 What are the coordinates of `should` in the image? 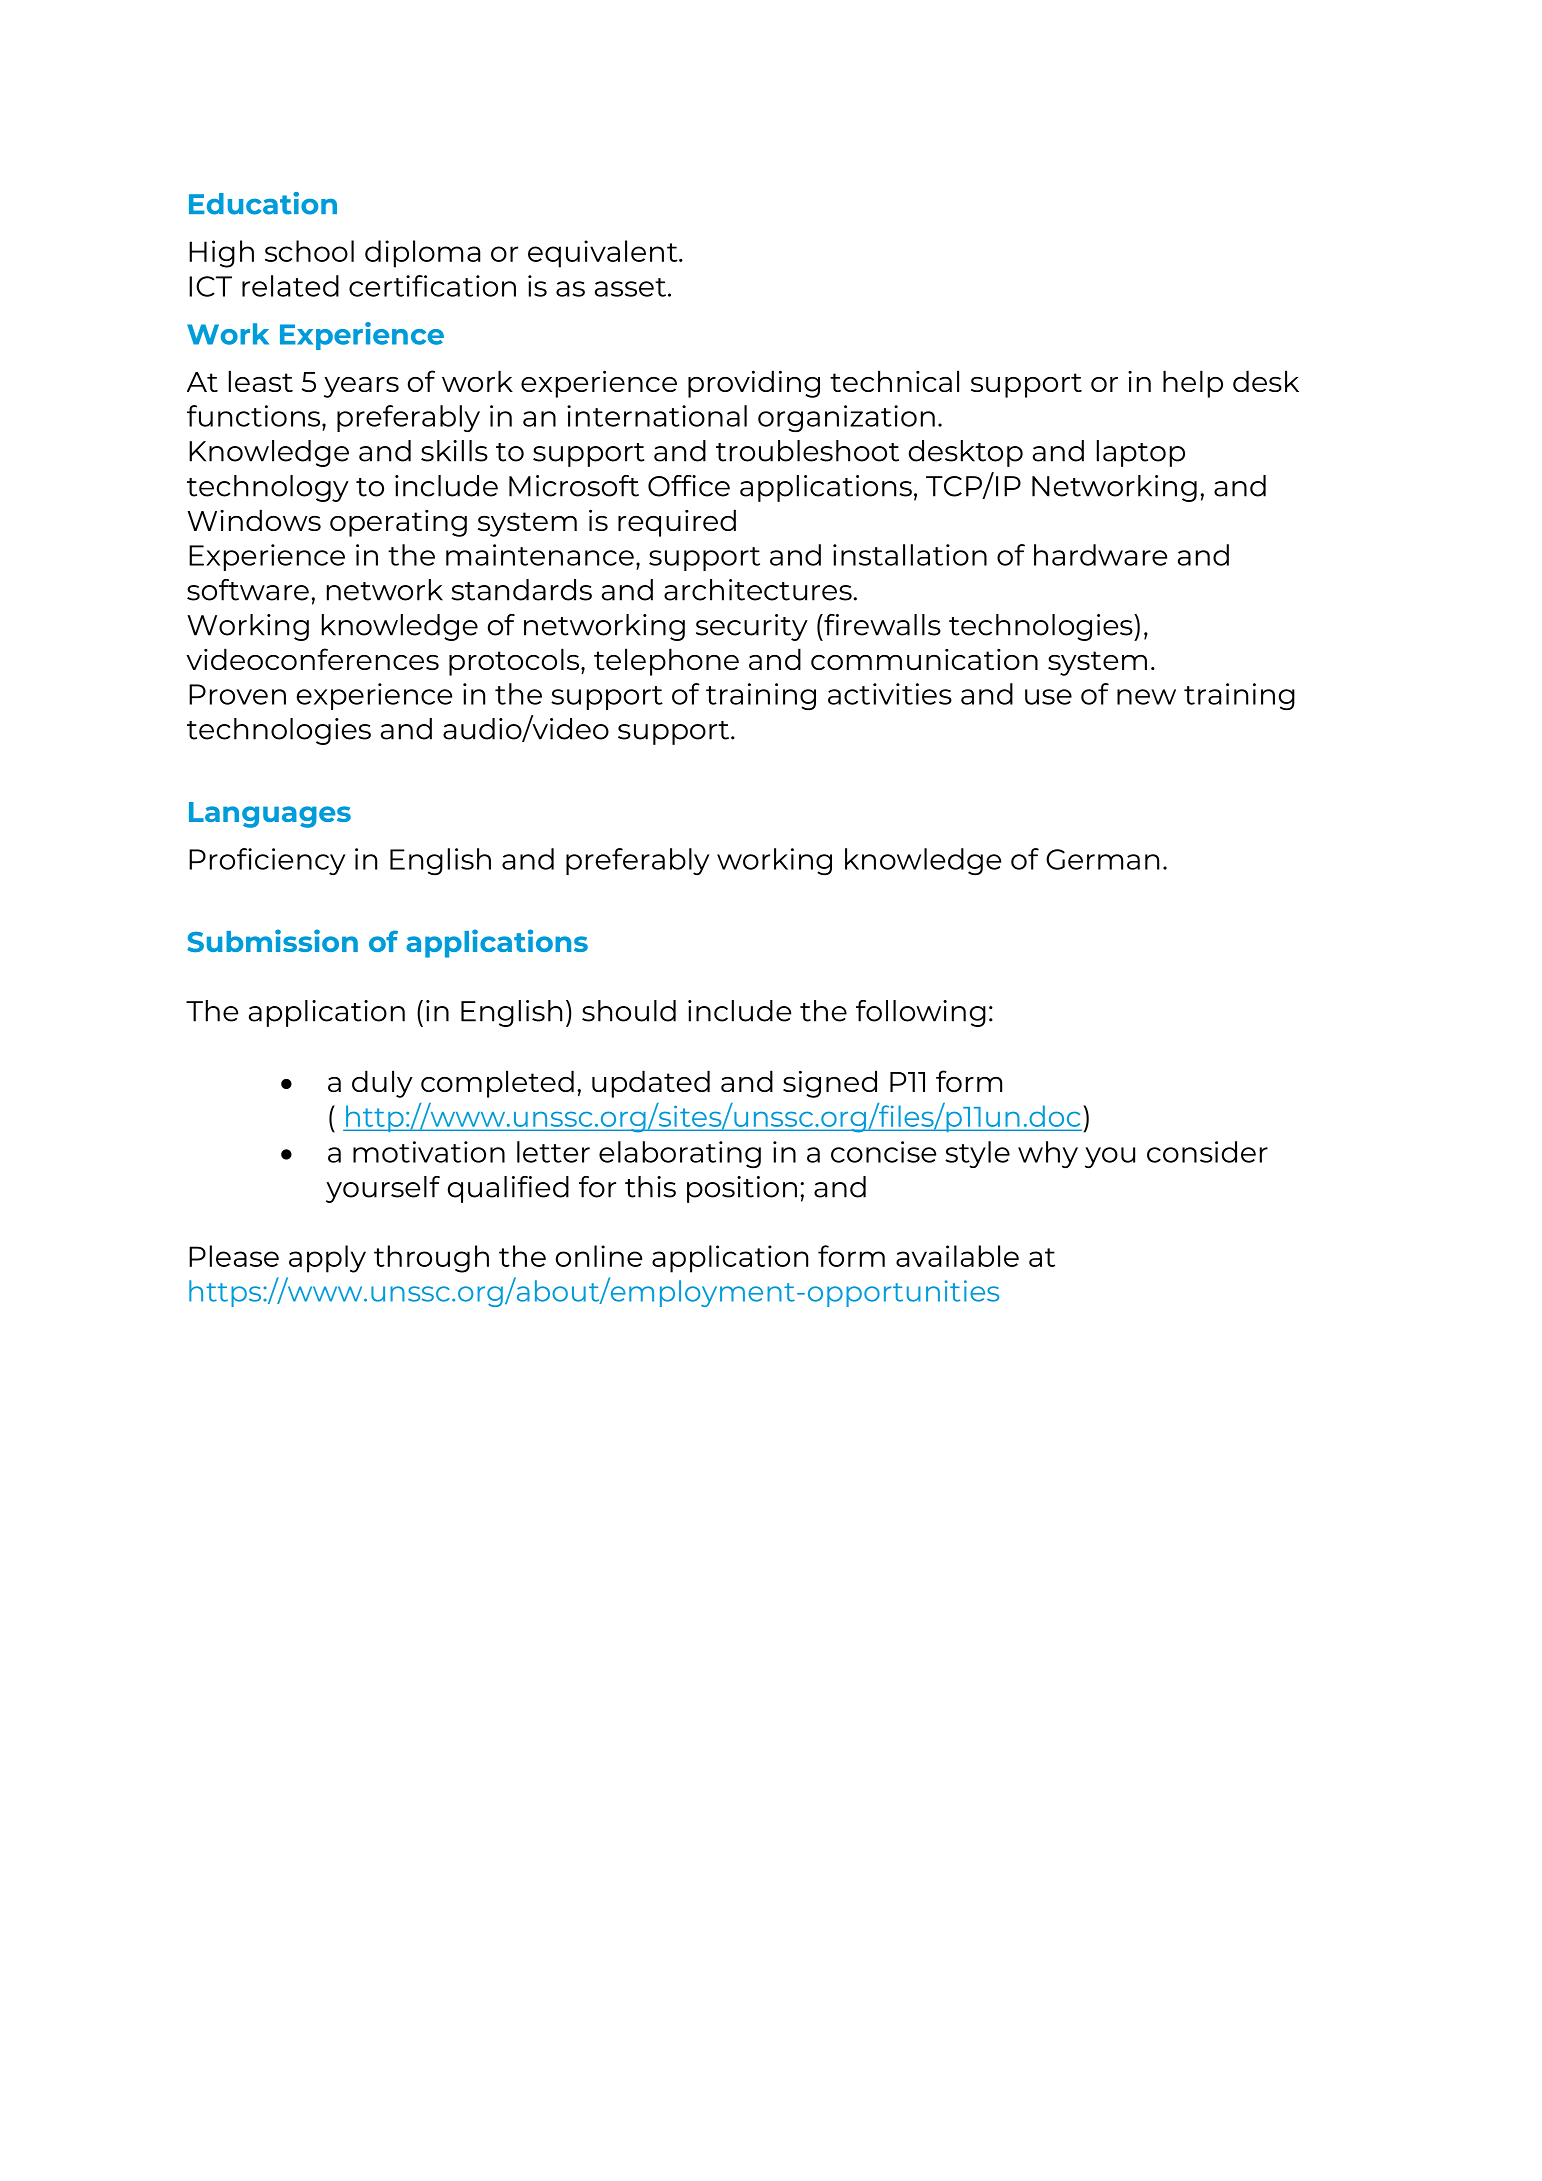 It's located at (629, 1011).
